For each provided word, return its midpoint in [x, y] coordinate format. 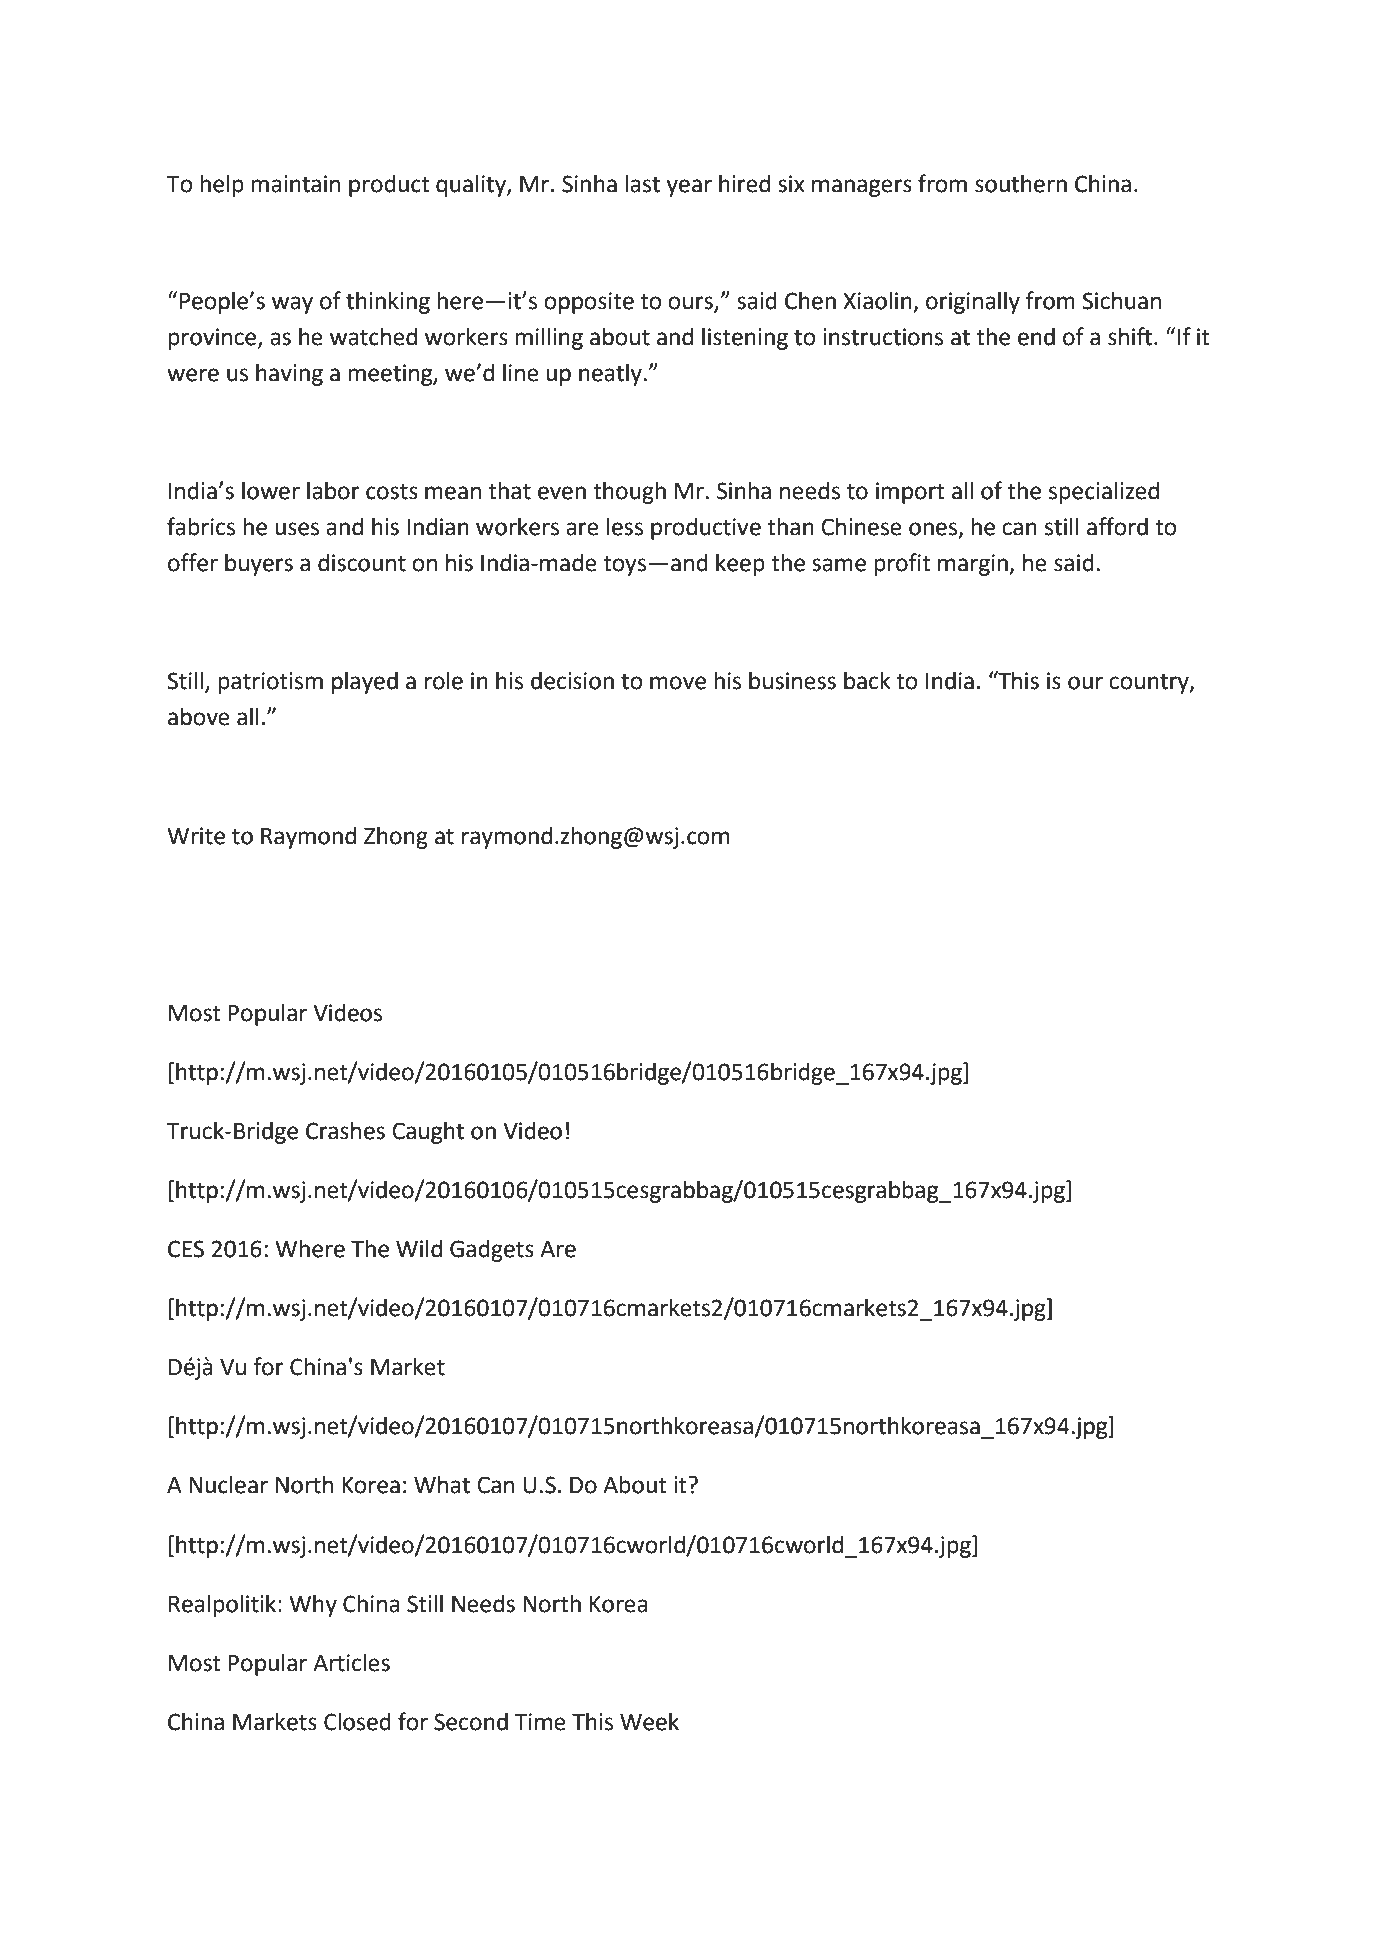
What [442, 1484]
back [867, 680]
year [689, 188]
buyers [259, 564]
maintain [295, 184]
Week [649, 1721]
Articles [351, 1663]
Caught [428, 1132]
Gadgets [492, 1250]
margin [974, 565]
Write [196, 836]
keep [740, 564]
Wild [419, 1248]
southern [1021, 183]
